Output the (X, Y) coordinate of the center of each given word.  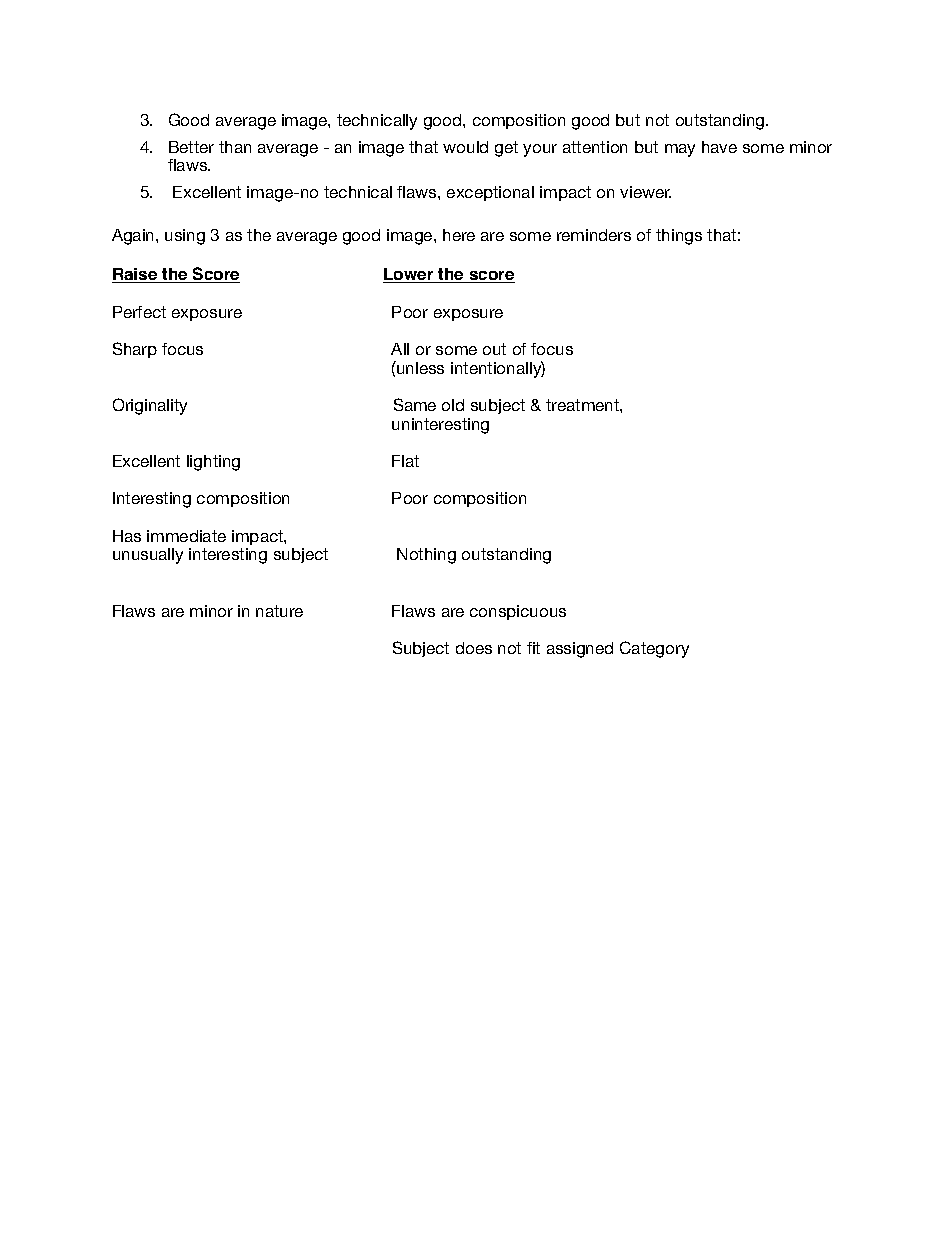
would (465, 147)
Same (415, 404)
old (453, 405)
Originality (150, 406)
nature (279, 611)
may (680, 150)
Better (191, 147)
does (474, 648)
